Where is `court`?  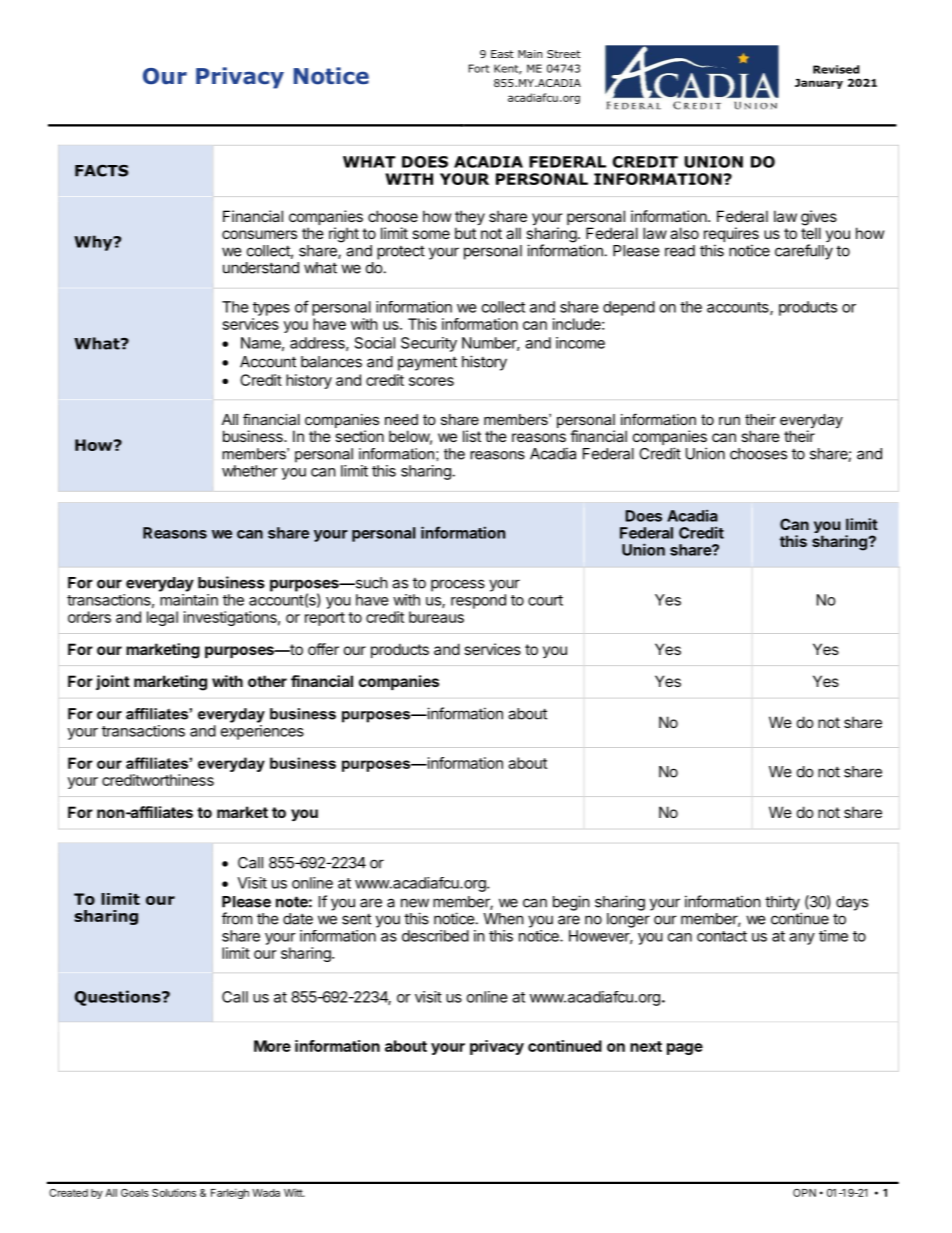 court is located at coordinates (545, 600).
